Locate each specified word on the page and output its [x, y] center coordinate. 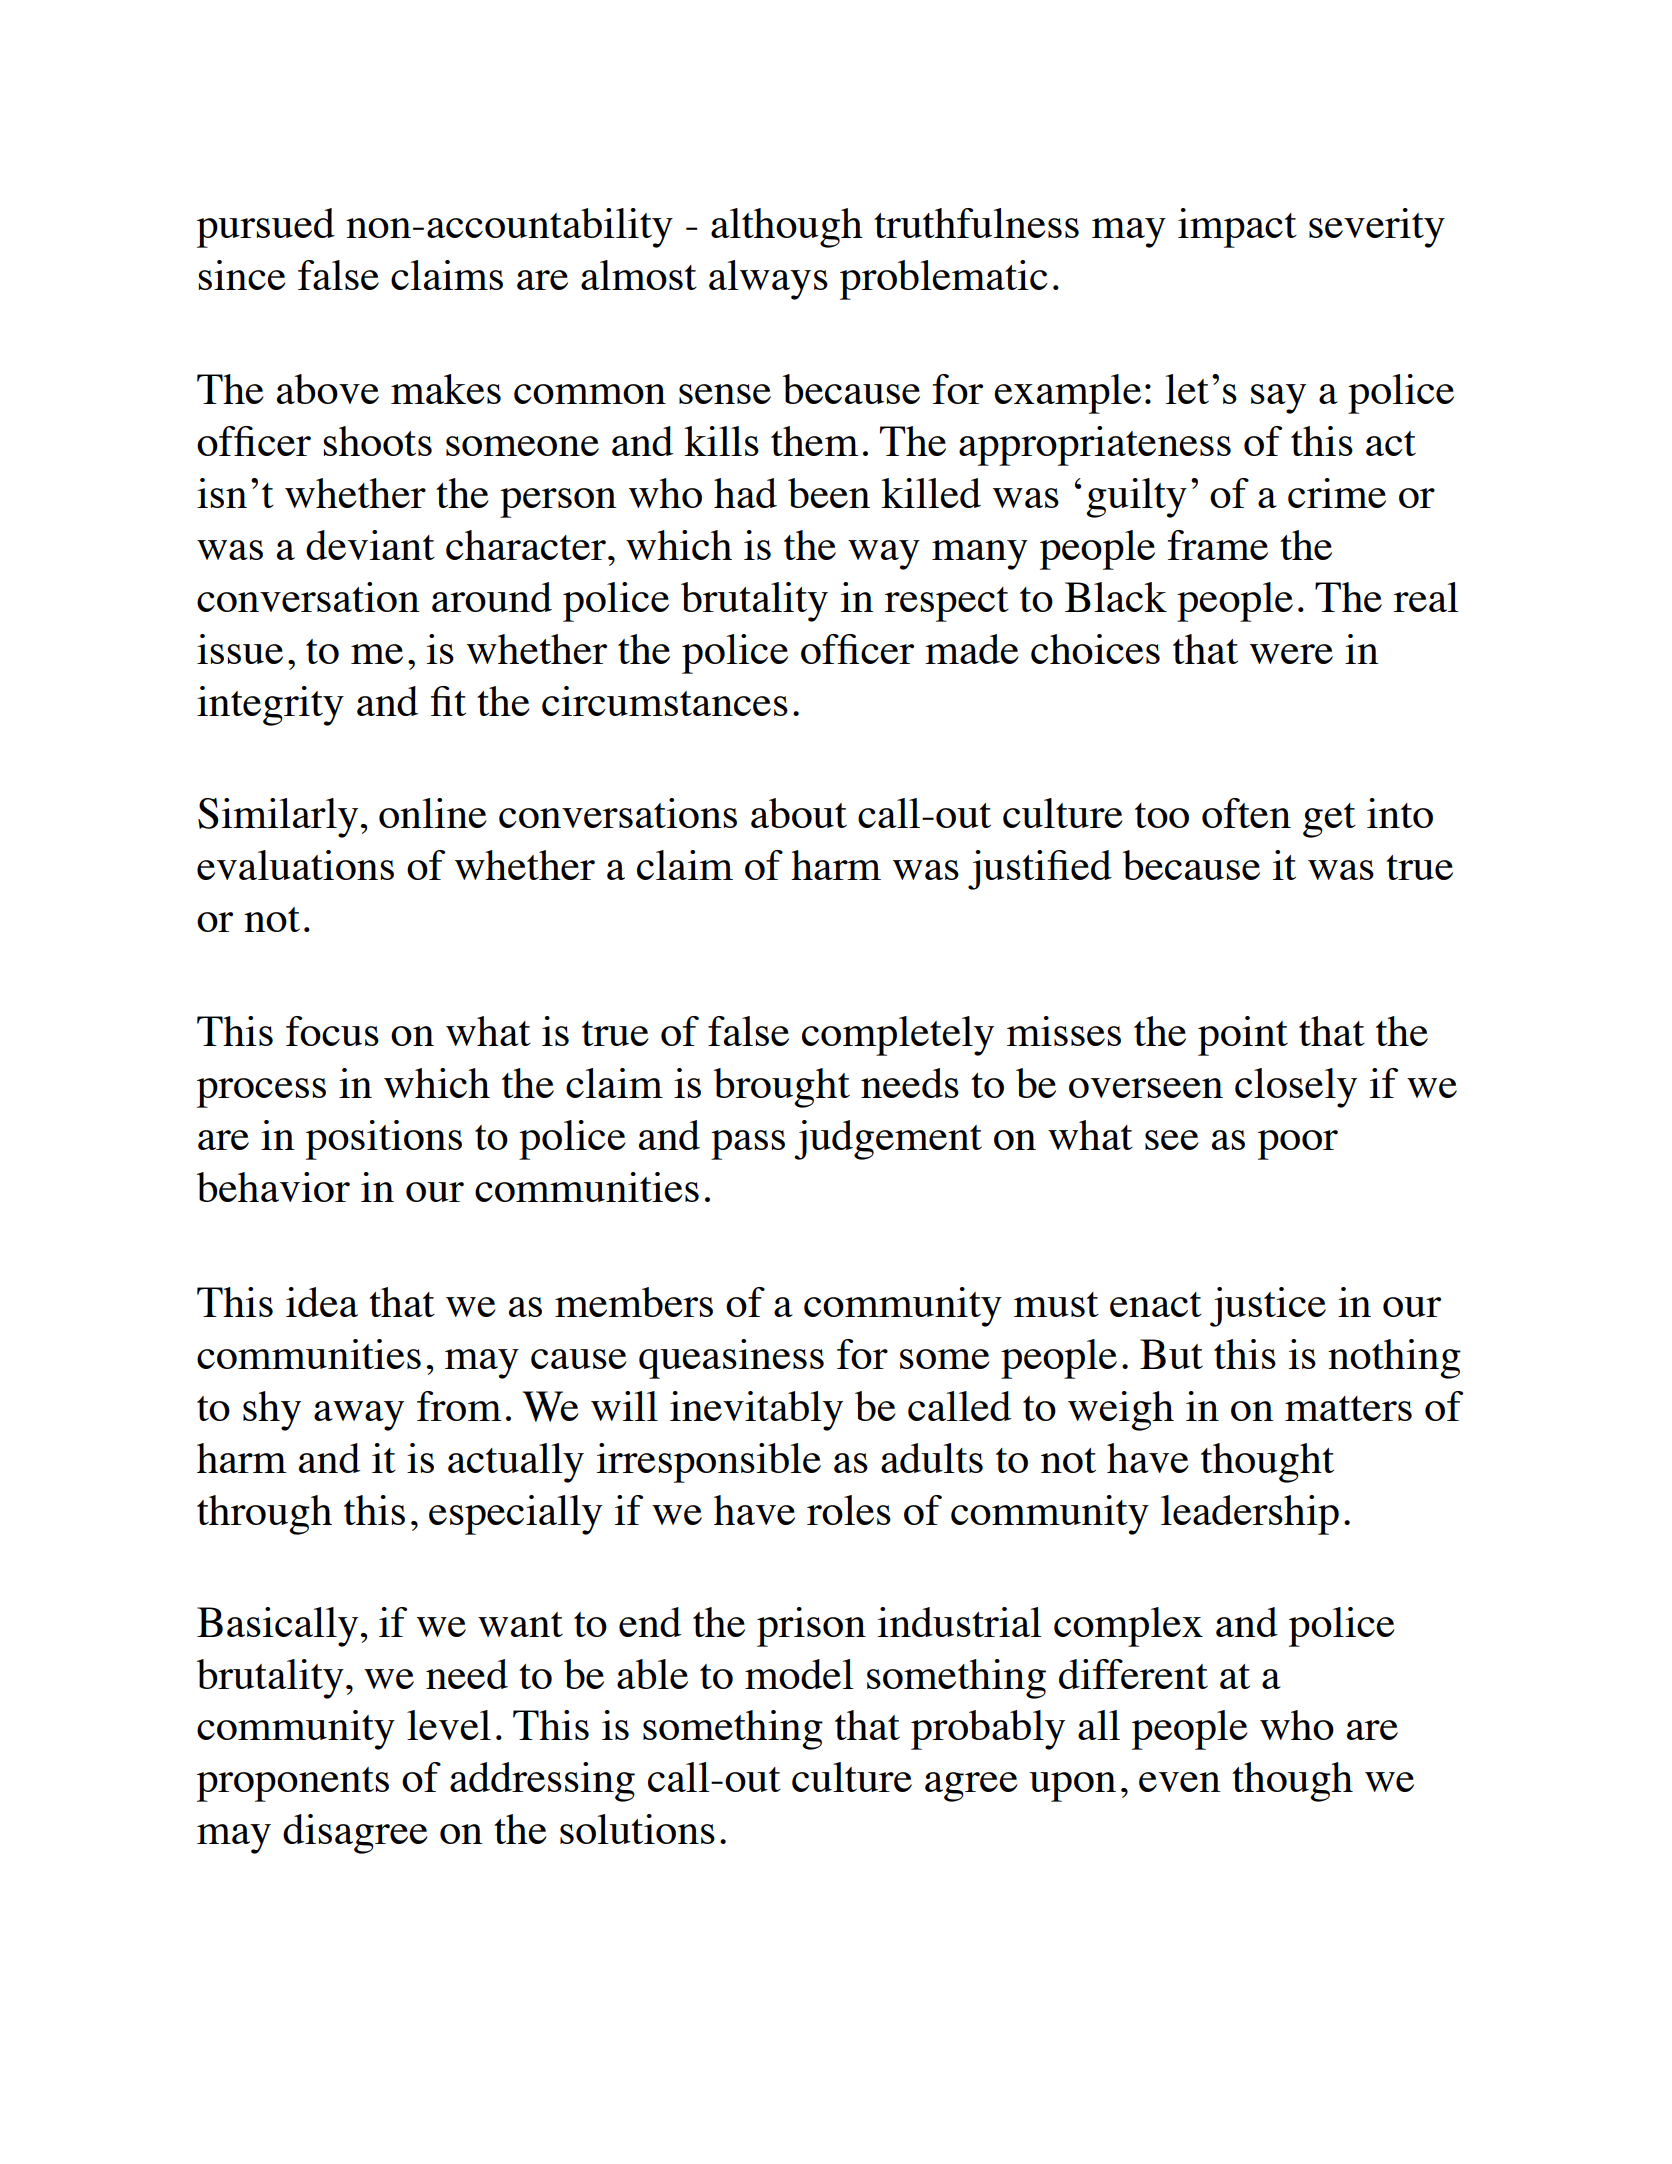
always [768, 280]
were [1291, 654]
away [359, 1416]
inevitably [756, 1411]
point [1243, 1036]
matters [1348, 1408]
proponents [293, 1784]
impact [1237, 228]
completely [898, 1036]
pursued [266, 228]
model [799, 1674]
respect [947, 604]
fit [448, 701]
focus [332, 1031]
